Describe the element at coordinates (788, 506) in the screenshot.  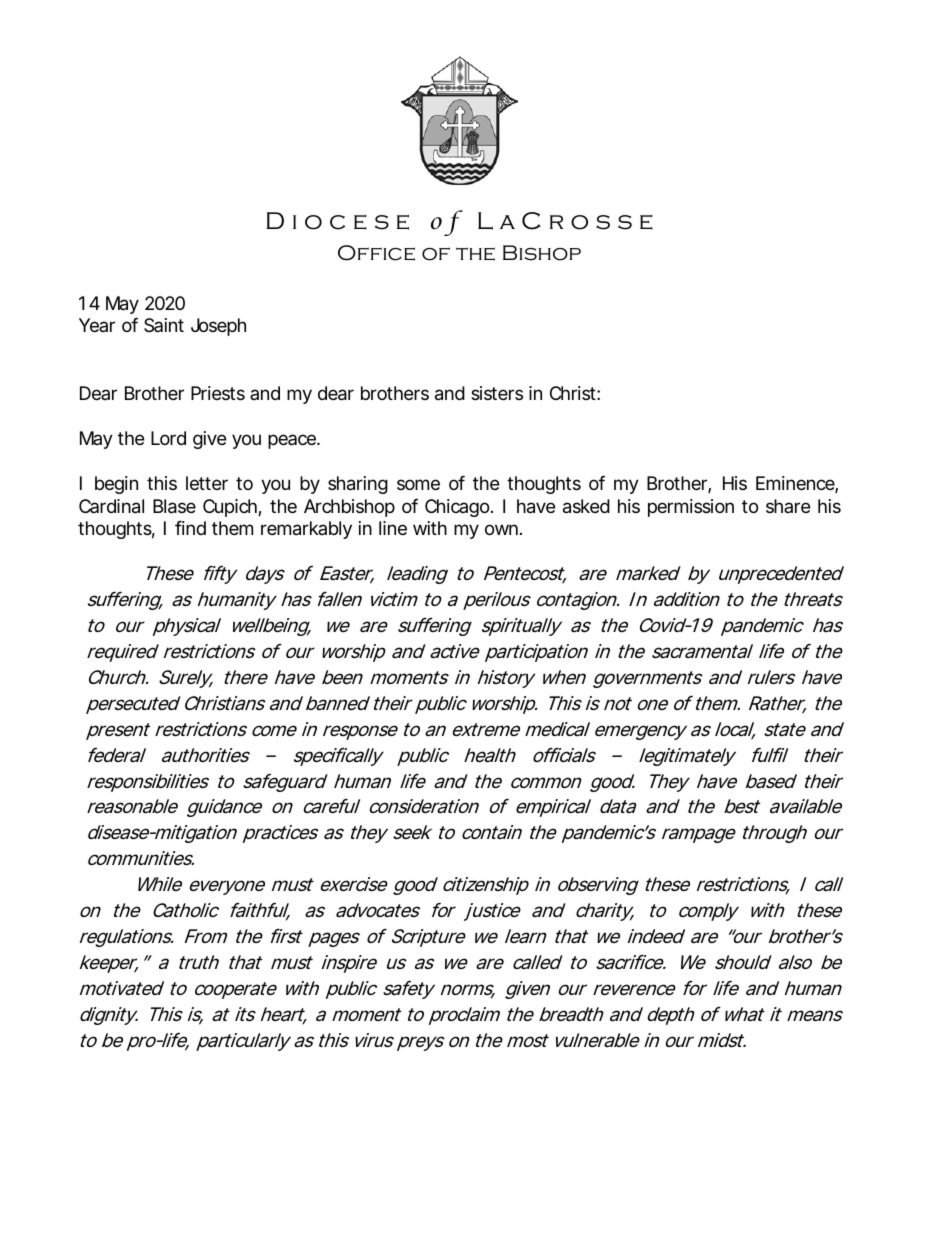
I see `share` at that location.
